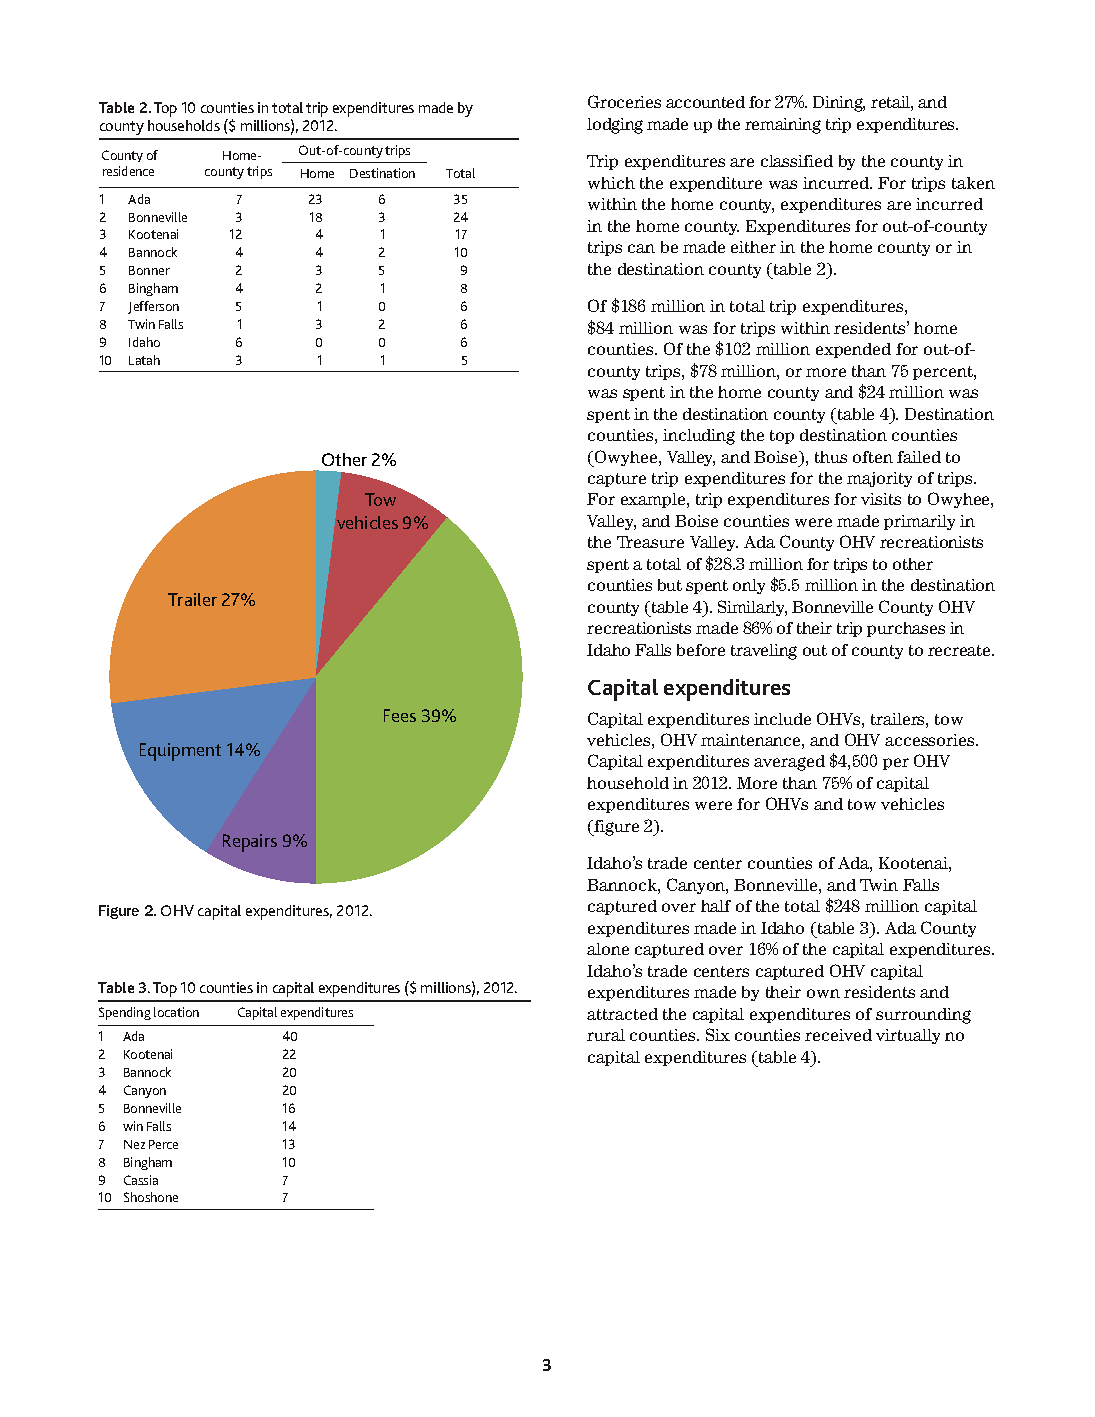 Image resolution: width=1095 pixels, height=1417 pixels. What do you see at coordinates (906, 629) in the screenshot?
I see `purchases` at bounding box center [906, 629].
